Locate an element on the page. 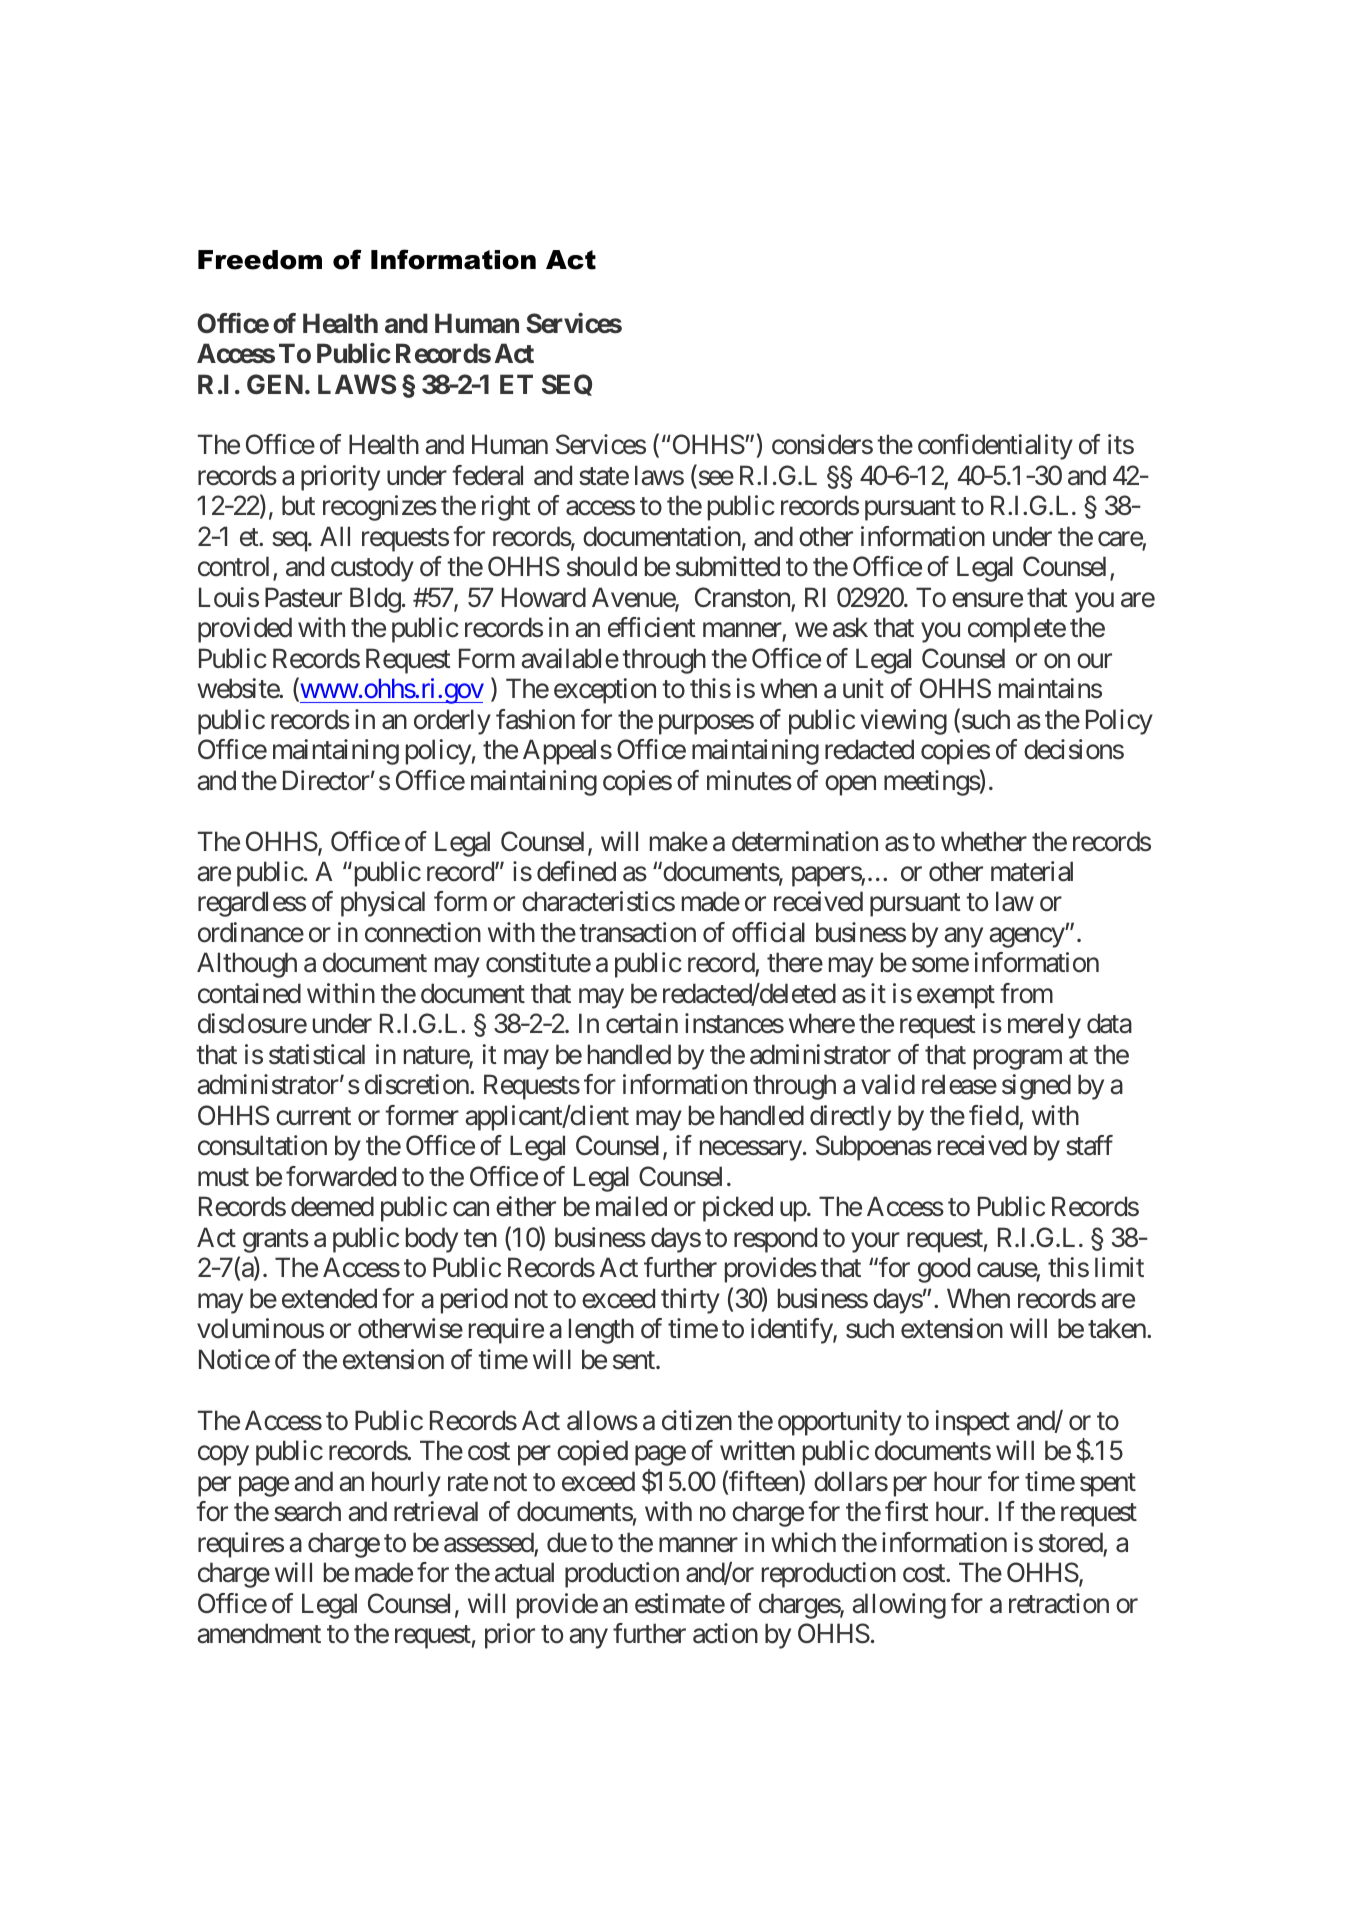 Image resolution: width=1351 pixels, height=1911 pixels. ask is located at coordinates (850, 627).
